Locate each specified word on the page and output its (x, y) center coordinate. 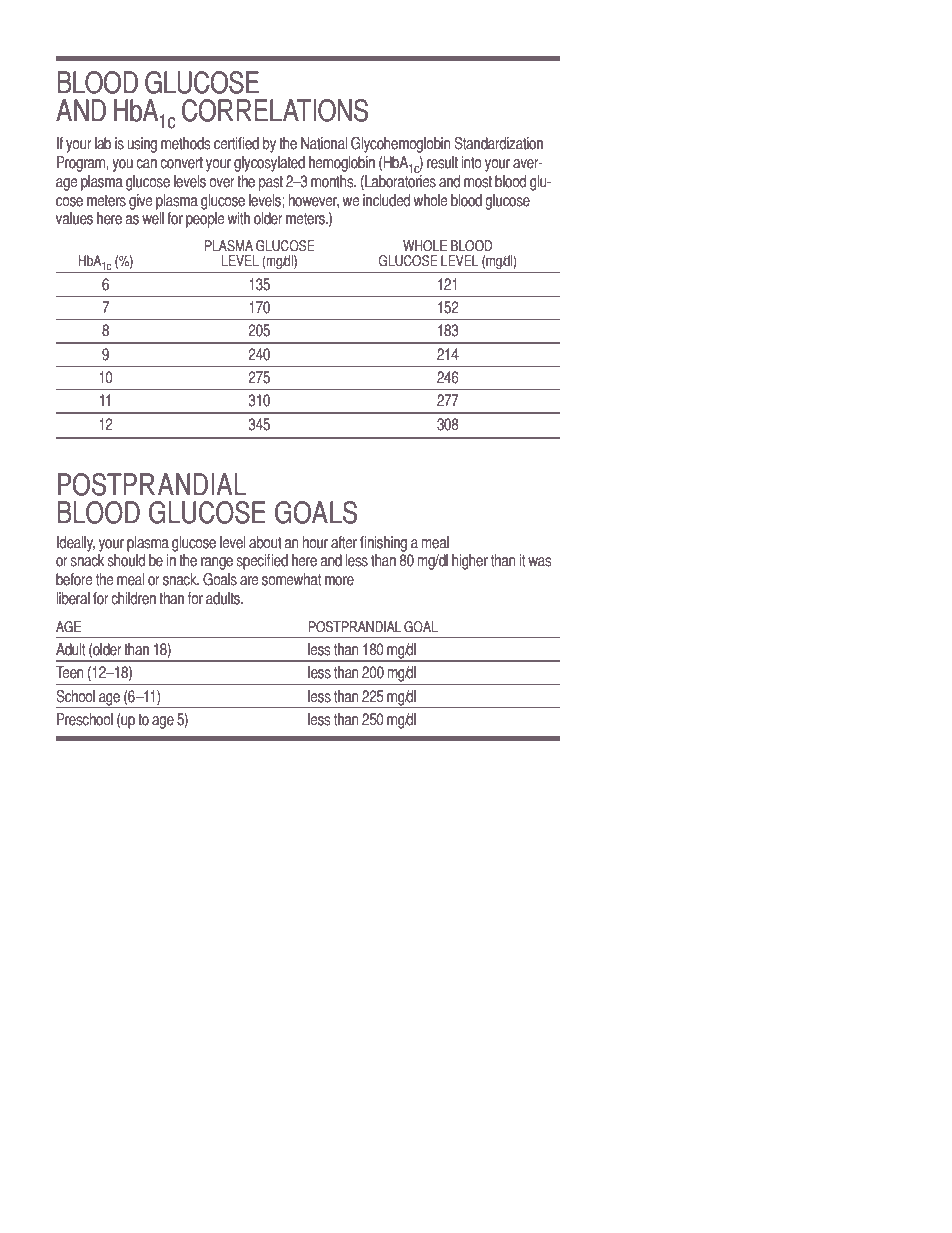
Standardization (498, 143)
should (126, 560)
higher (470, 562)
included (386, 200)
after (344, 542)
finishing (383, 544)
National (324, 143)
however (314, 201)
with (239, 218)
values (74, 218)
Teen (70, 672)
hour (315, 542)
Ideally (76, 544)
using (142, 145)
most (478, 182)
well (153, 218)
